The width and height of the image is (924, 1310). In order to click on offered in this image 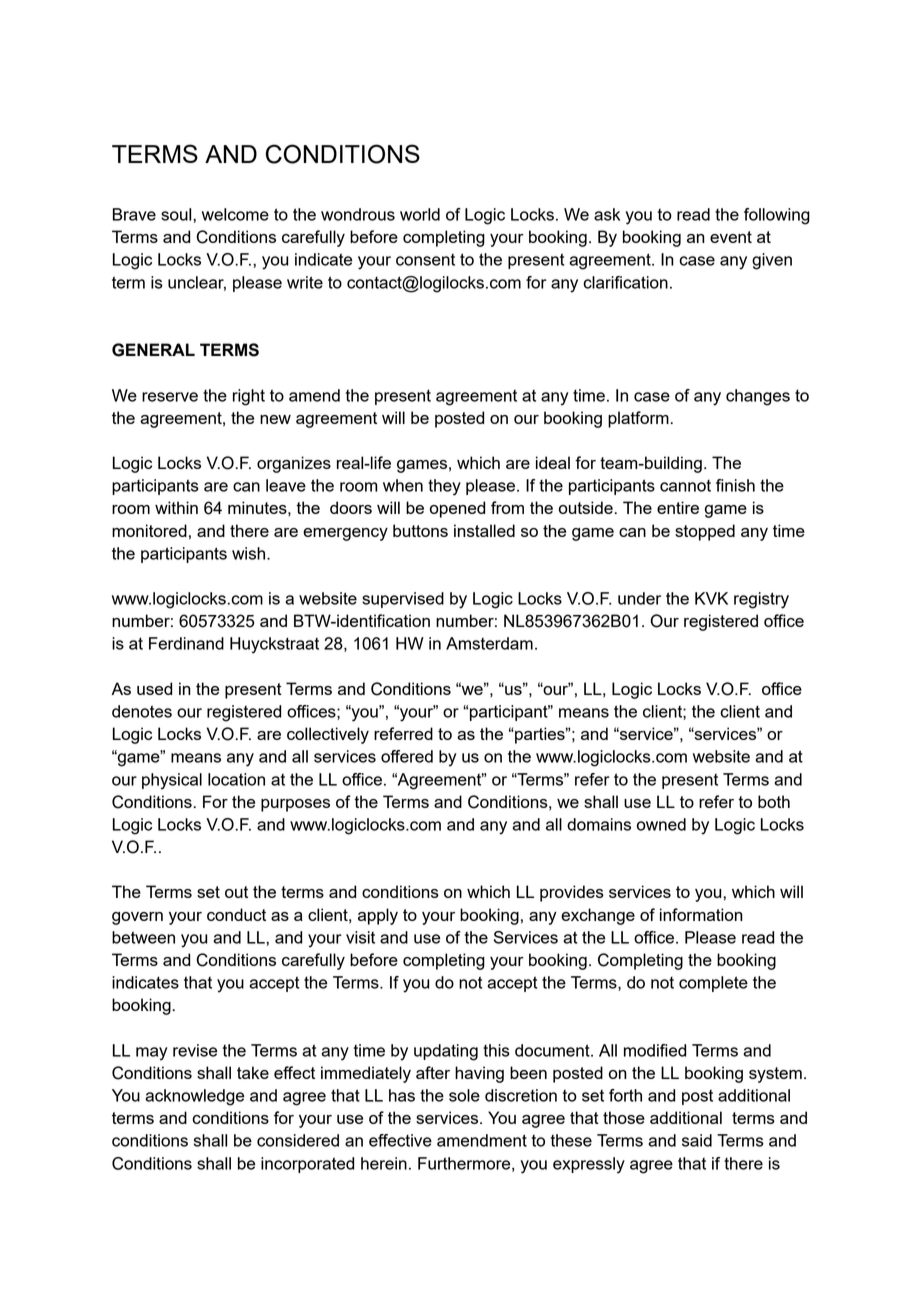, I will do `click(407, 756)`.
